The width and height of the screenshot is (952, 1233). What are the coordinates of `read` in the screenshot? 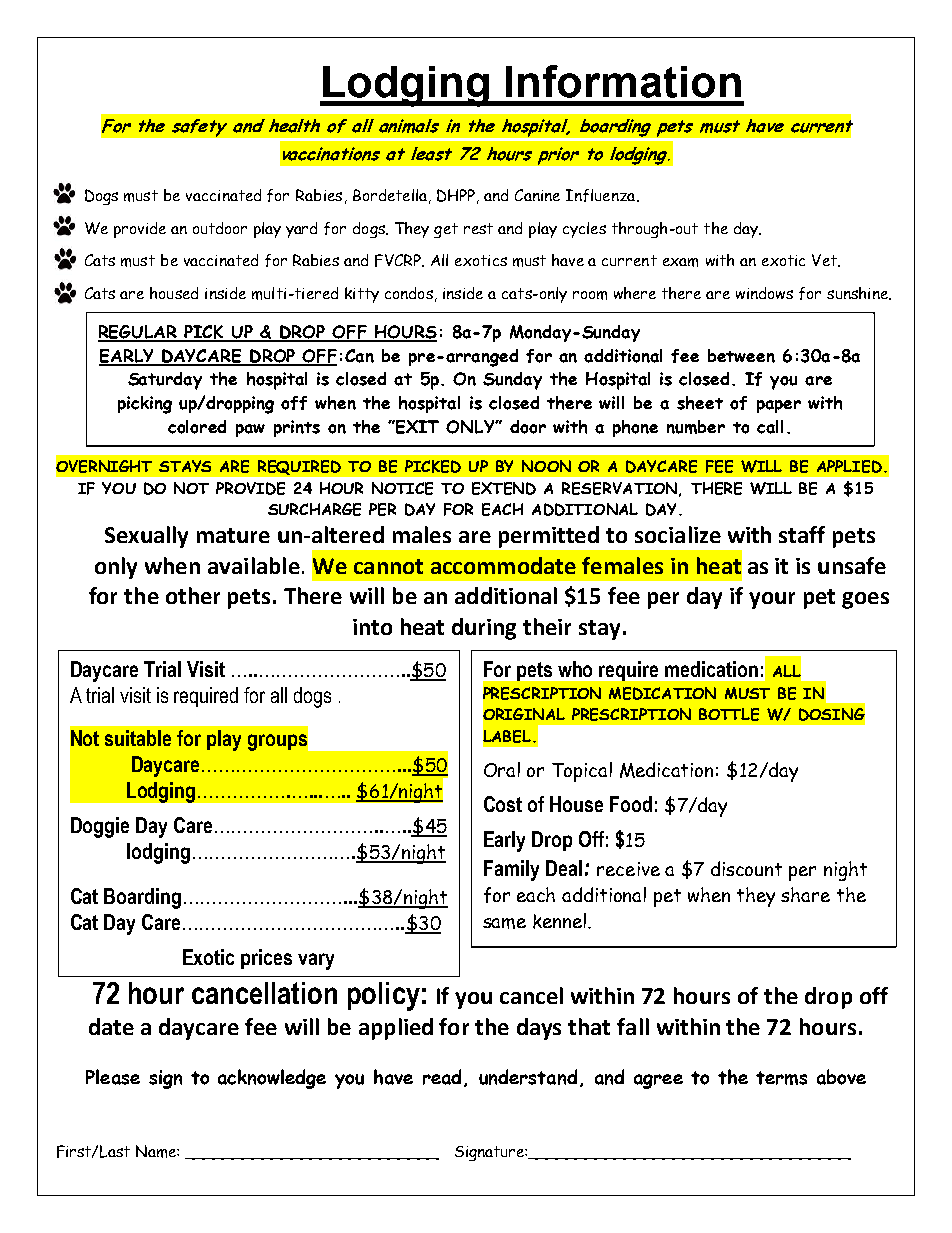 It's located at (442, 1077).
